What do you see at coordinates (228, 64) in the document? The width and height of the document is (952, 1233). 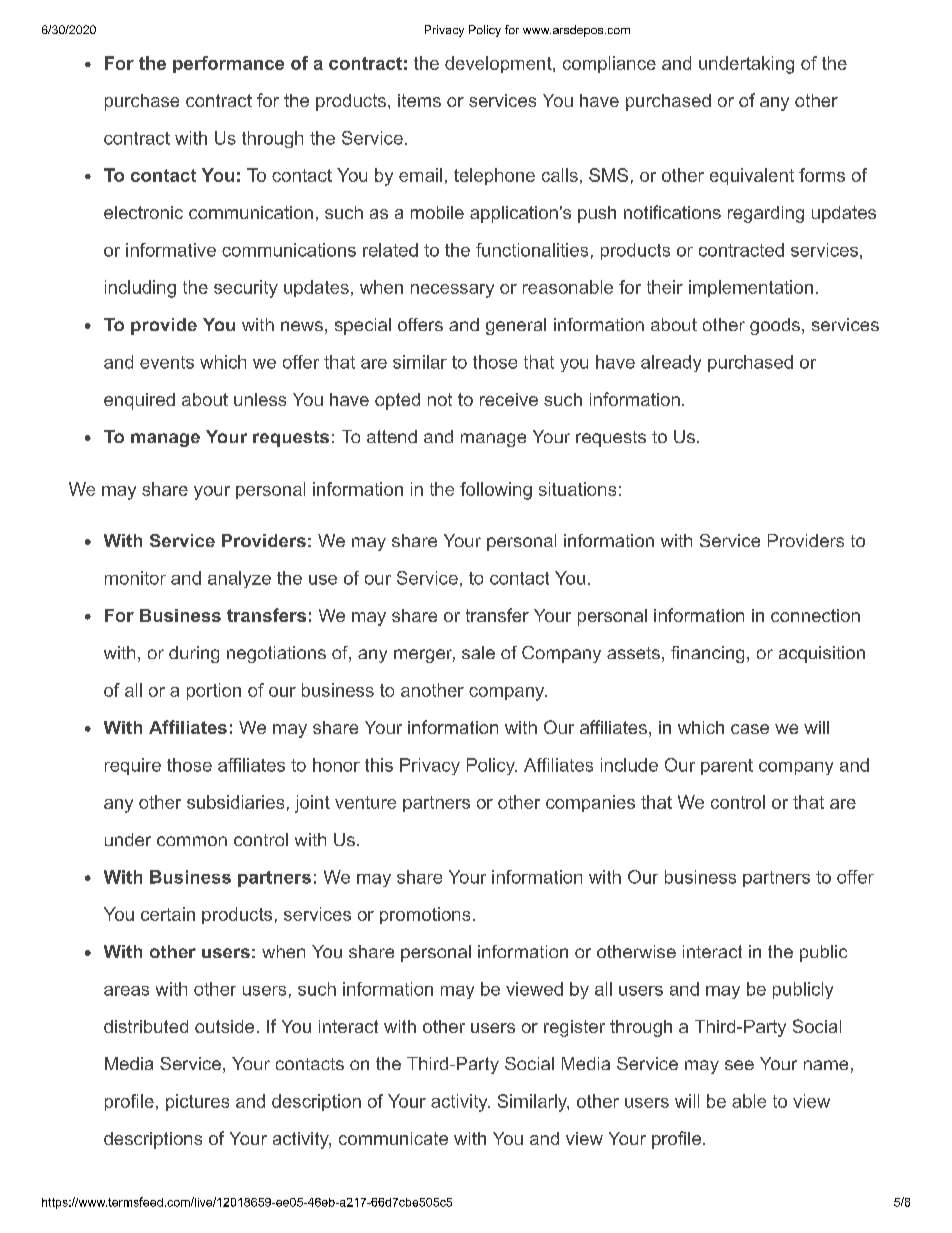 I see `performance` at bounding box center [228, 64].
